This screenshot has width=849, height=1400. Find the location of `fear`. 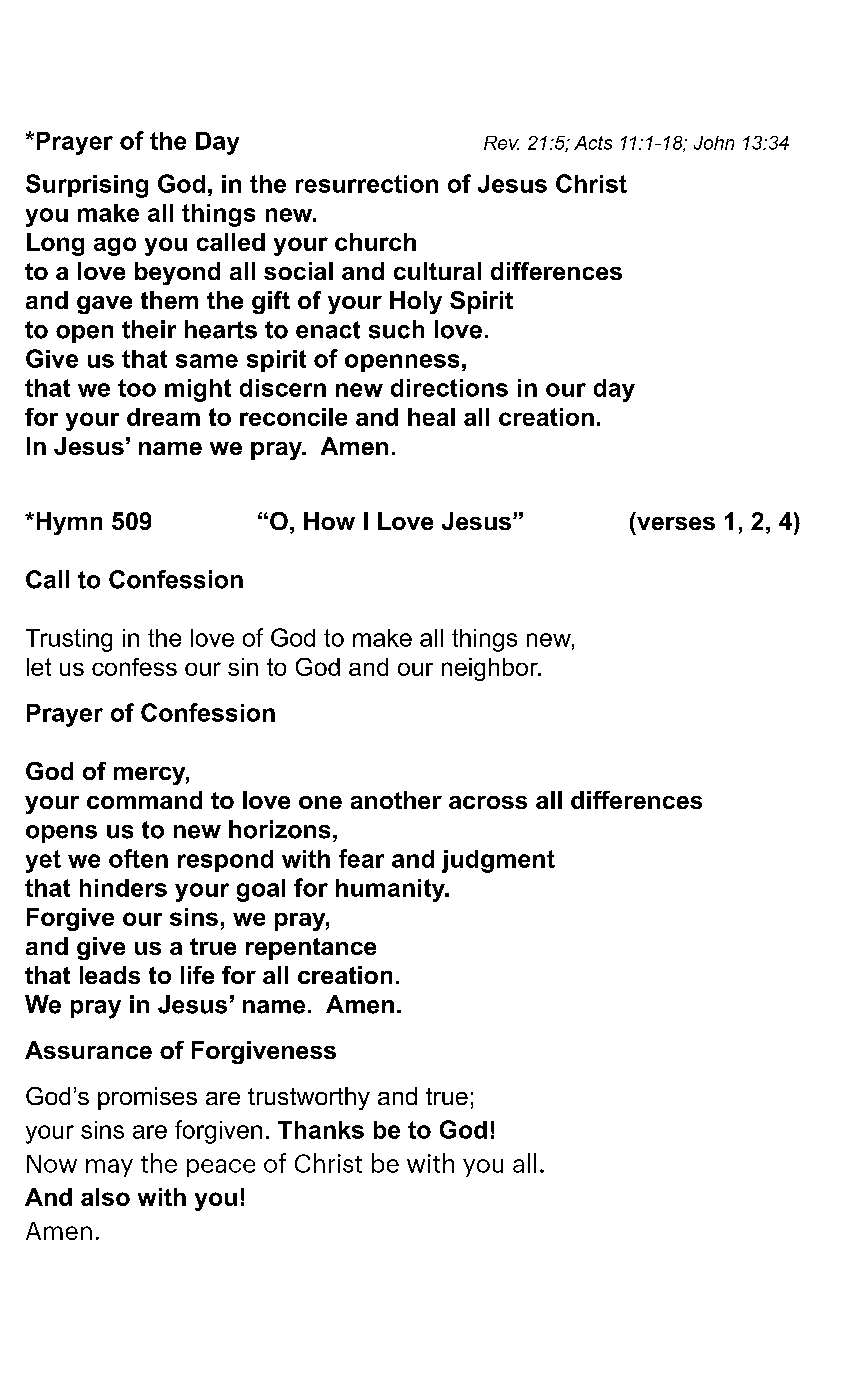

fear is located at coordinates (361, 858).
